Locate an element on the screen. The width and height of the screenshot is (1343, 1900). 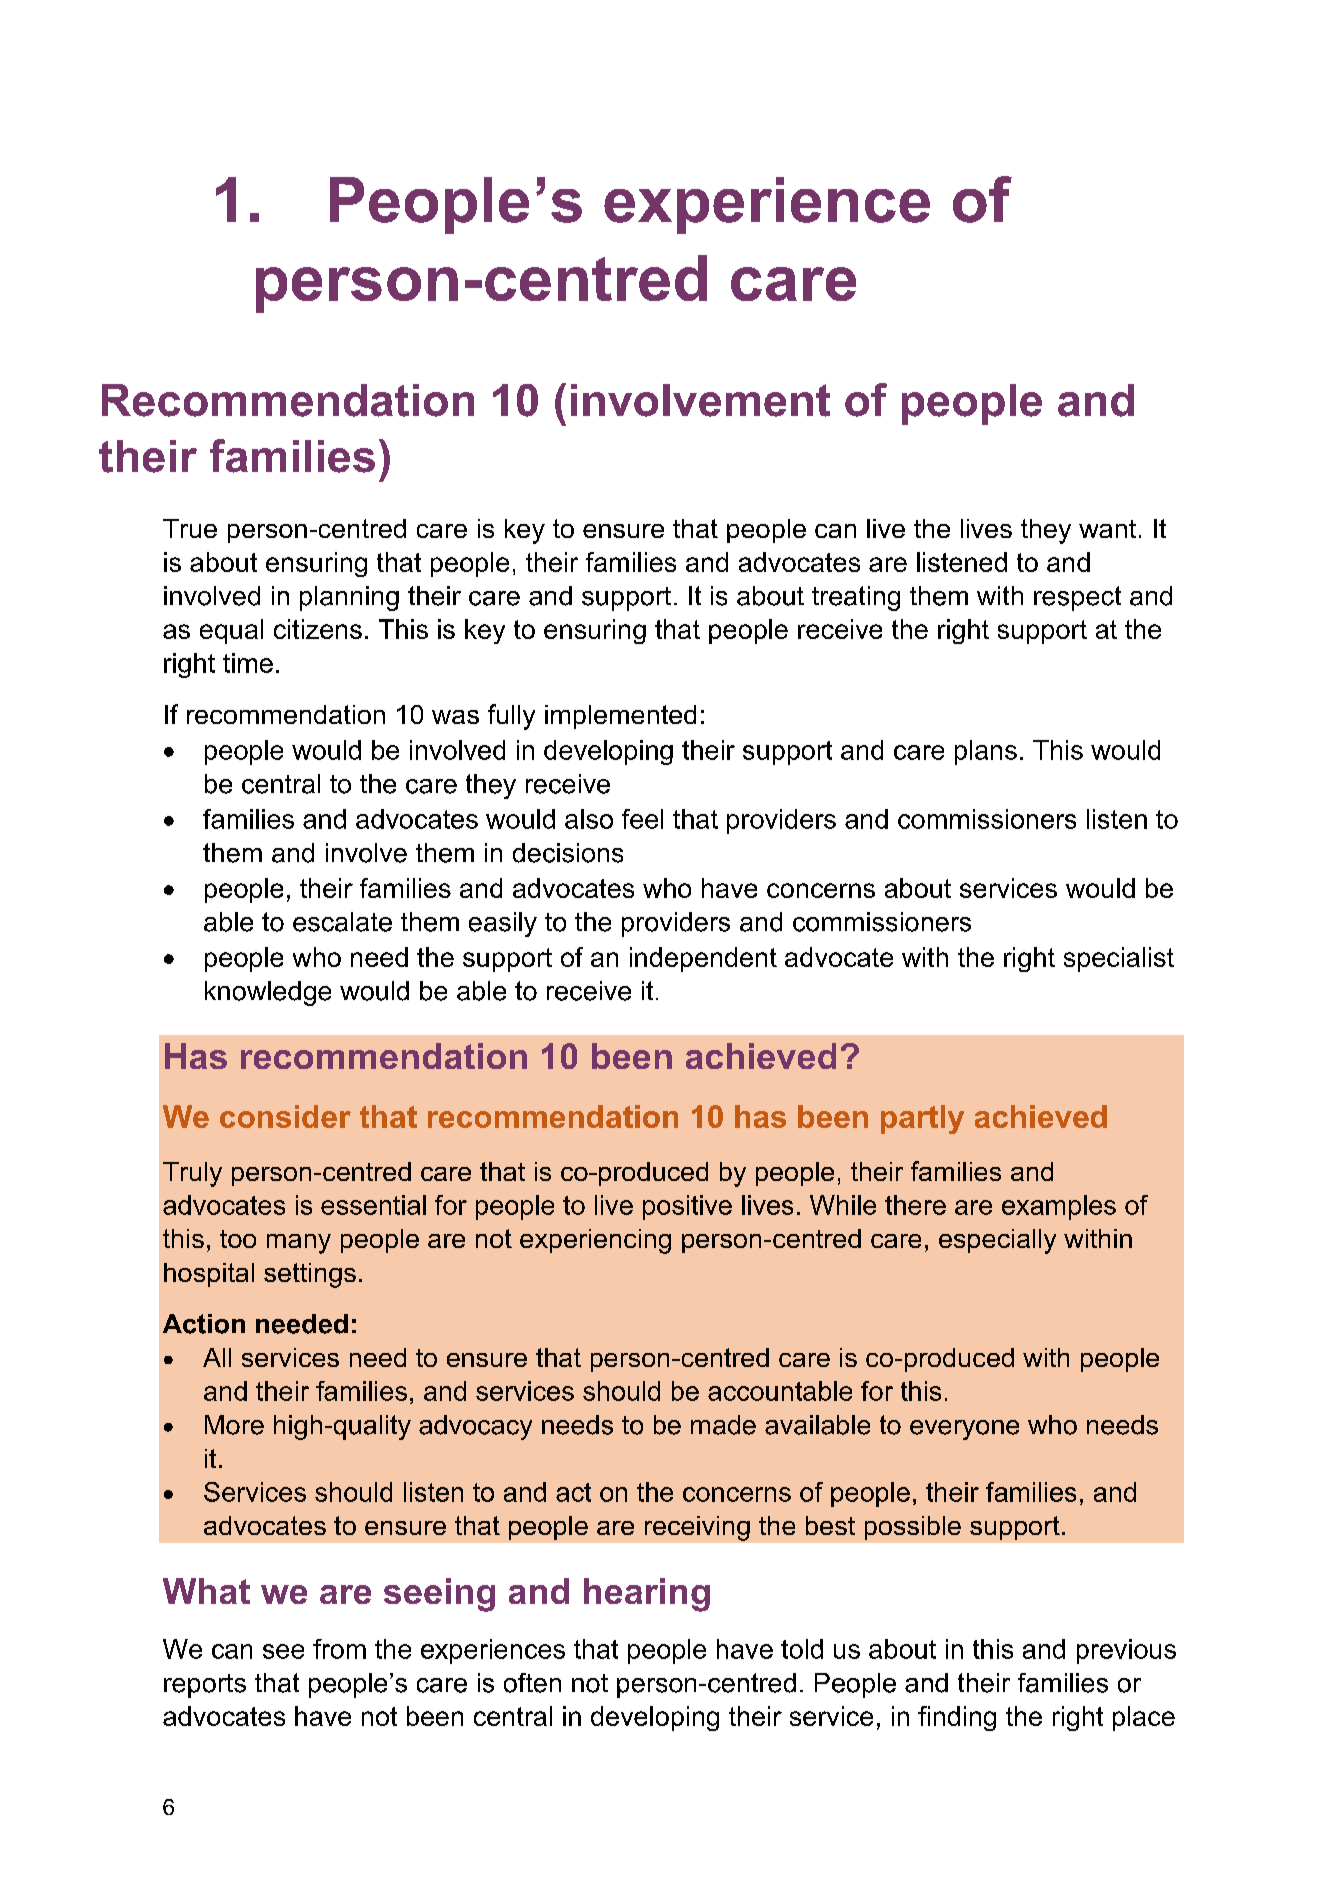
respect is located at coordinates (1077, 598).
